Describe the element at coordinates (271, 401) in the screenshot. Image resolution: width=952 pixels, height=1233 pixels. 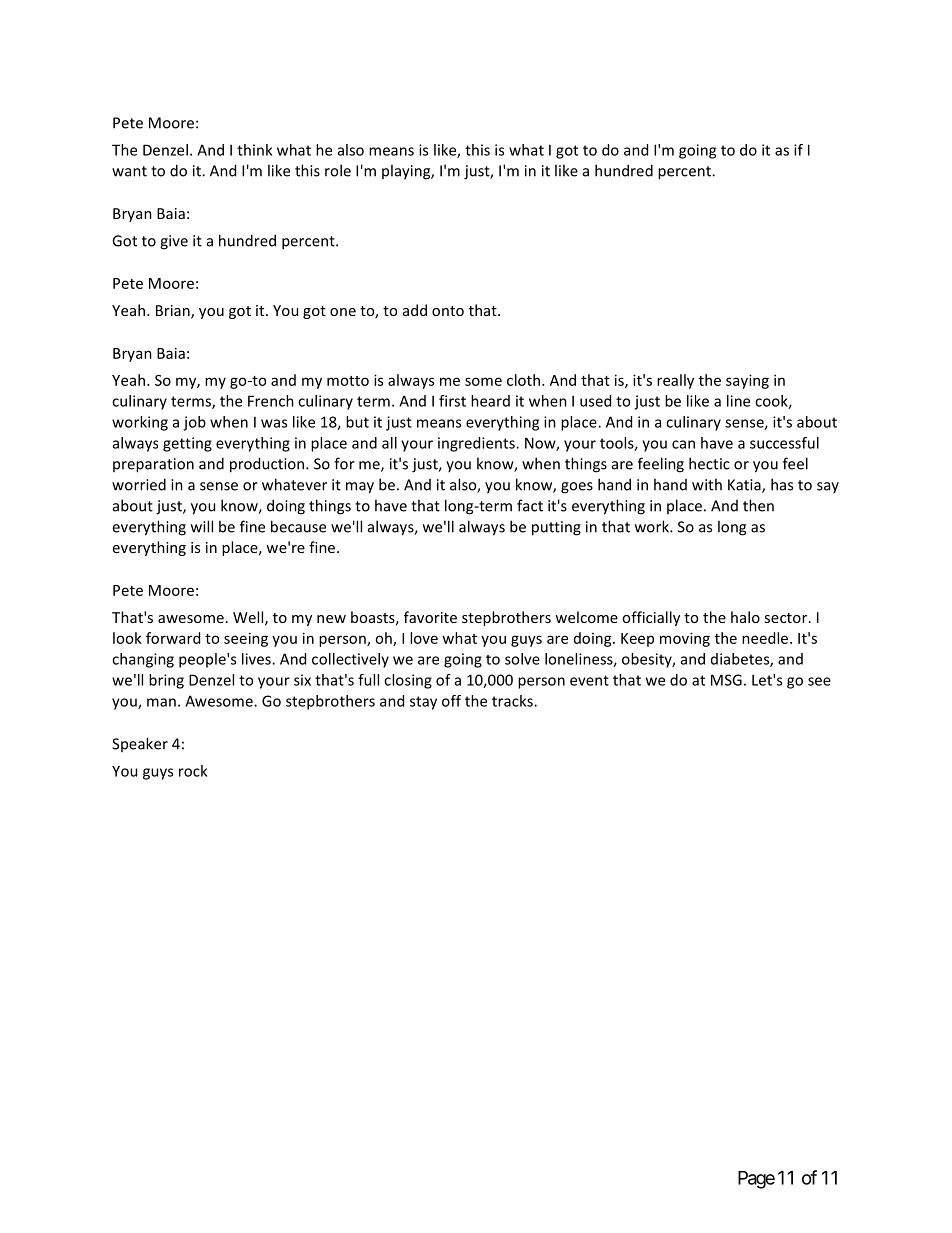
I see `French` at that location.
